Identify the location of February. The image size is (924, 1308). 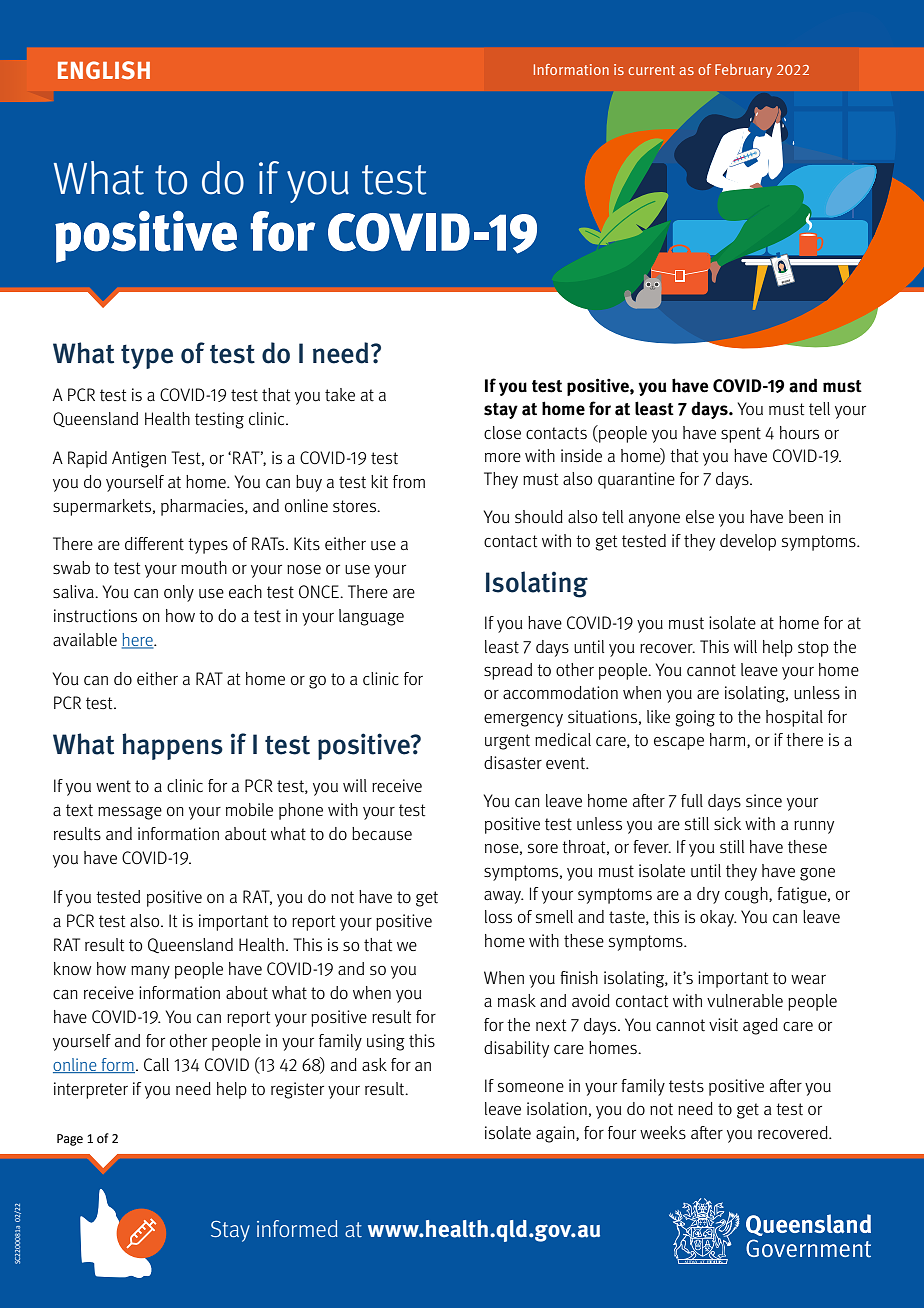
(743, 71).
